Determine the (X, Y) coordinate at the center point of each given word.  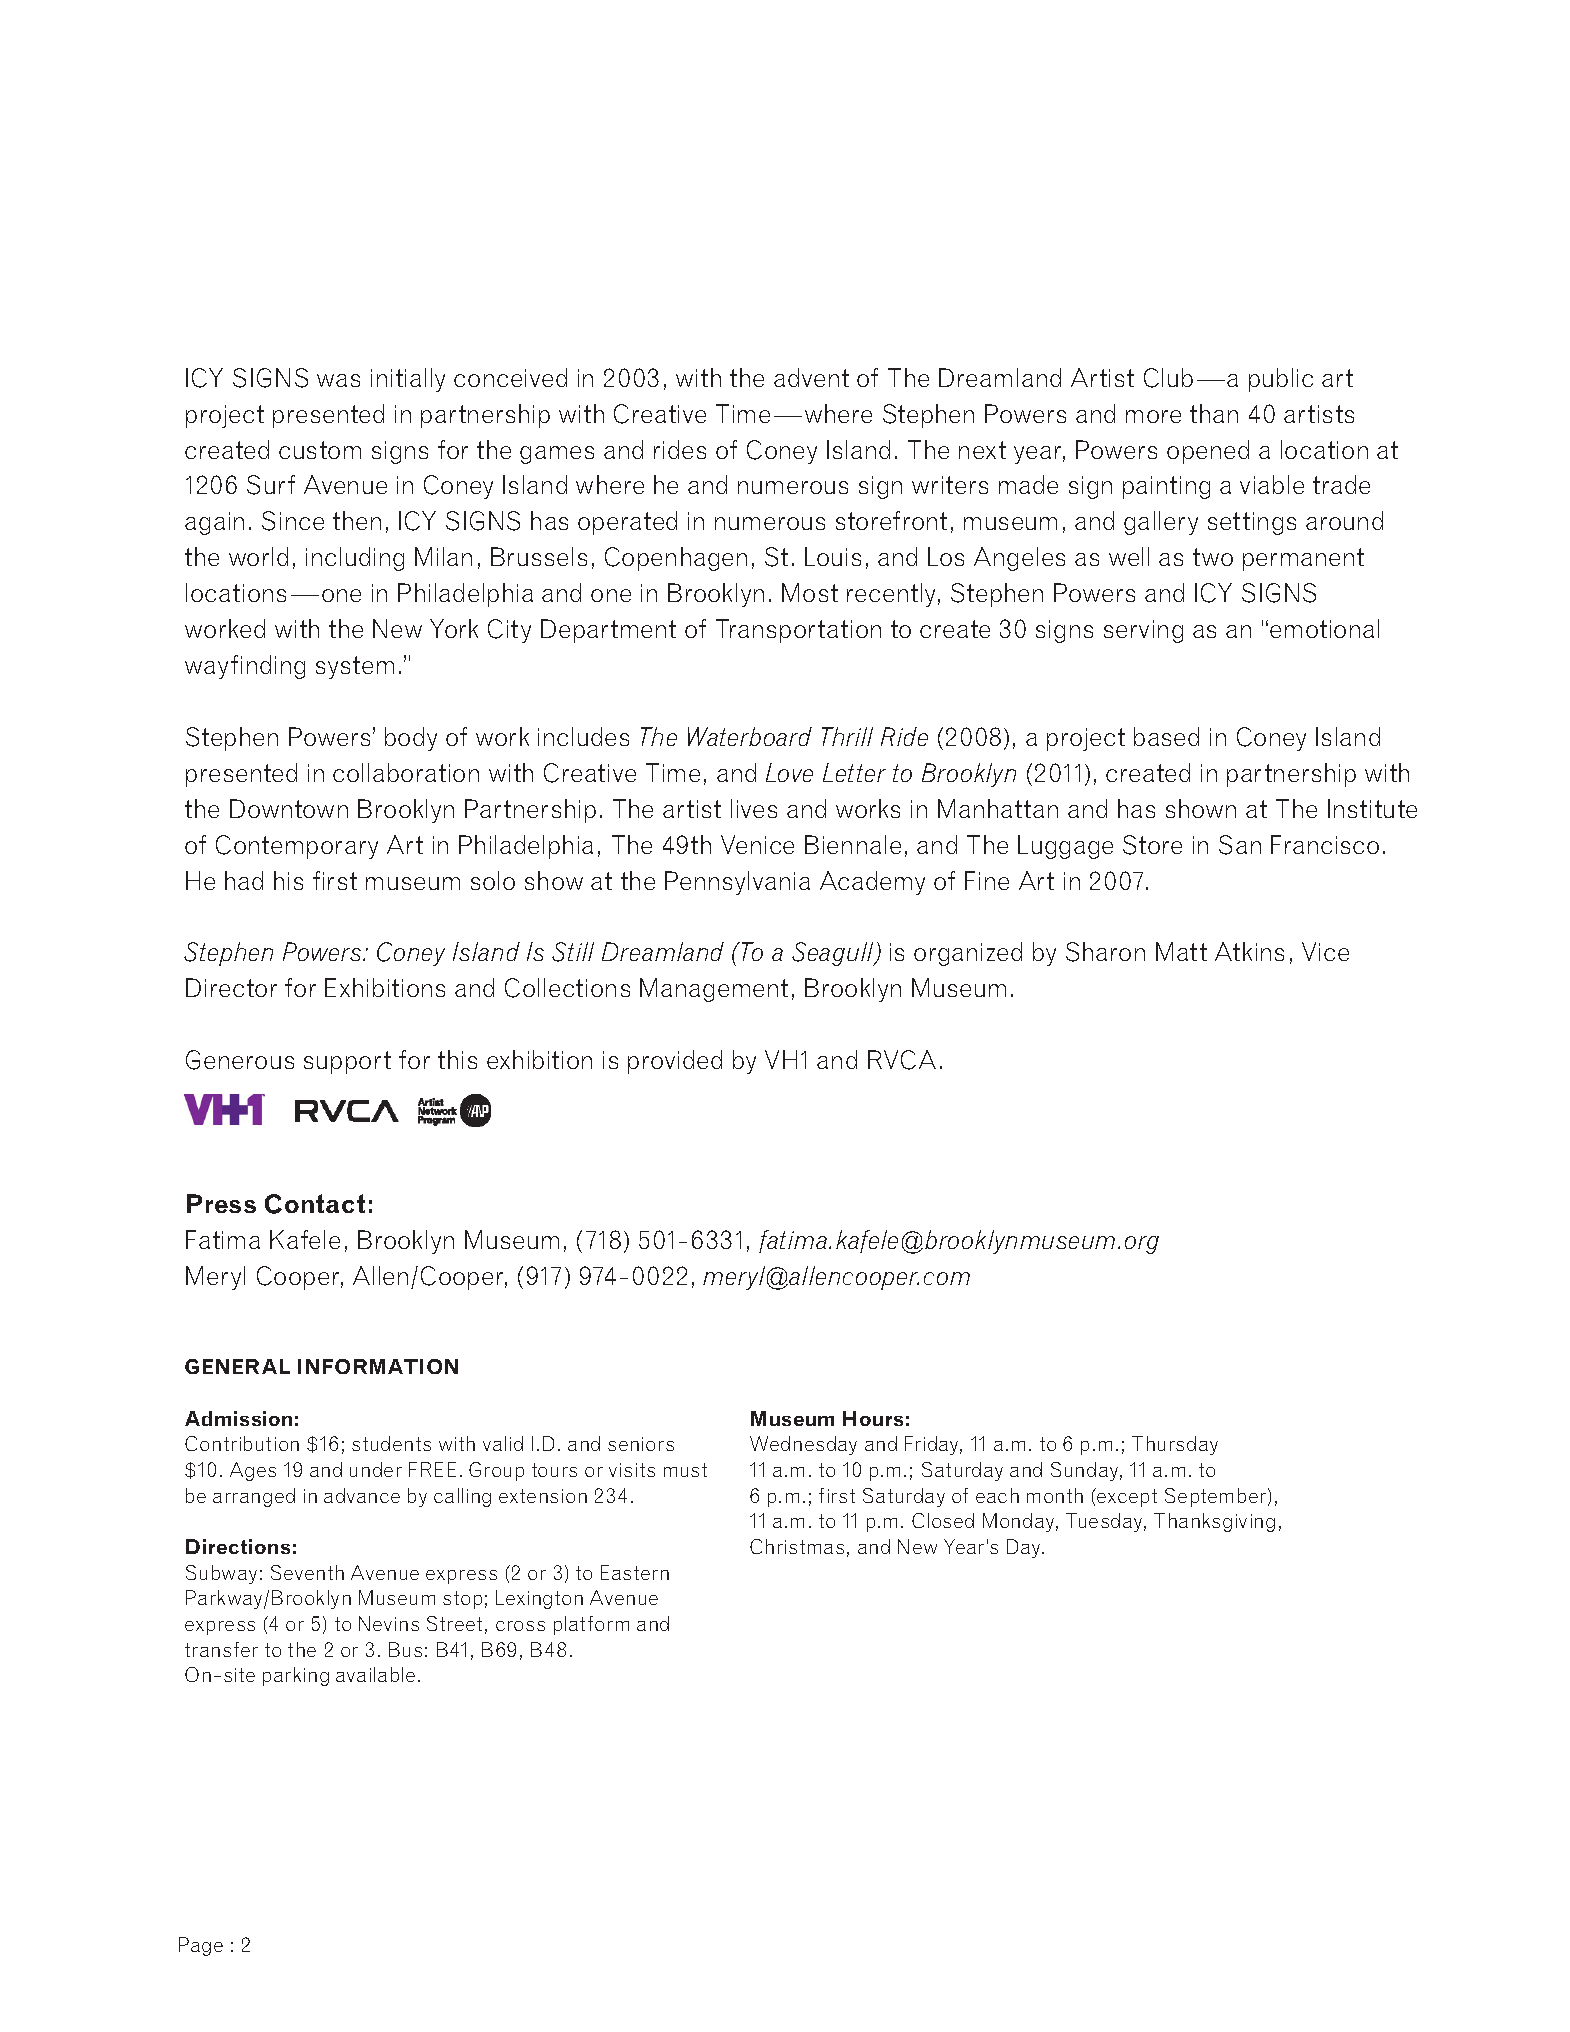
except (1126, 1497)
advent (811, 377)
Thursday (1175, 1445)
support (347, 1062)
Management (714, 990)
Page (201, 1946)
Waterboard (750, 736)
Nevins (389, 1623)
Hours (873, 1418)
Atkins (1249, 951)
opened (1208, 452)
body (411, 739)
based (1166, 736)
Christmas (797, 1546)
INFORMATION (378, 1366)
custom (320, 450)
